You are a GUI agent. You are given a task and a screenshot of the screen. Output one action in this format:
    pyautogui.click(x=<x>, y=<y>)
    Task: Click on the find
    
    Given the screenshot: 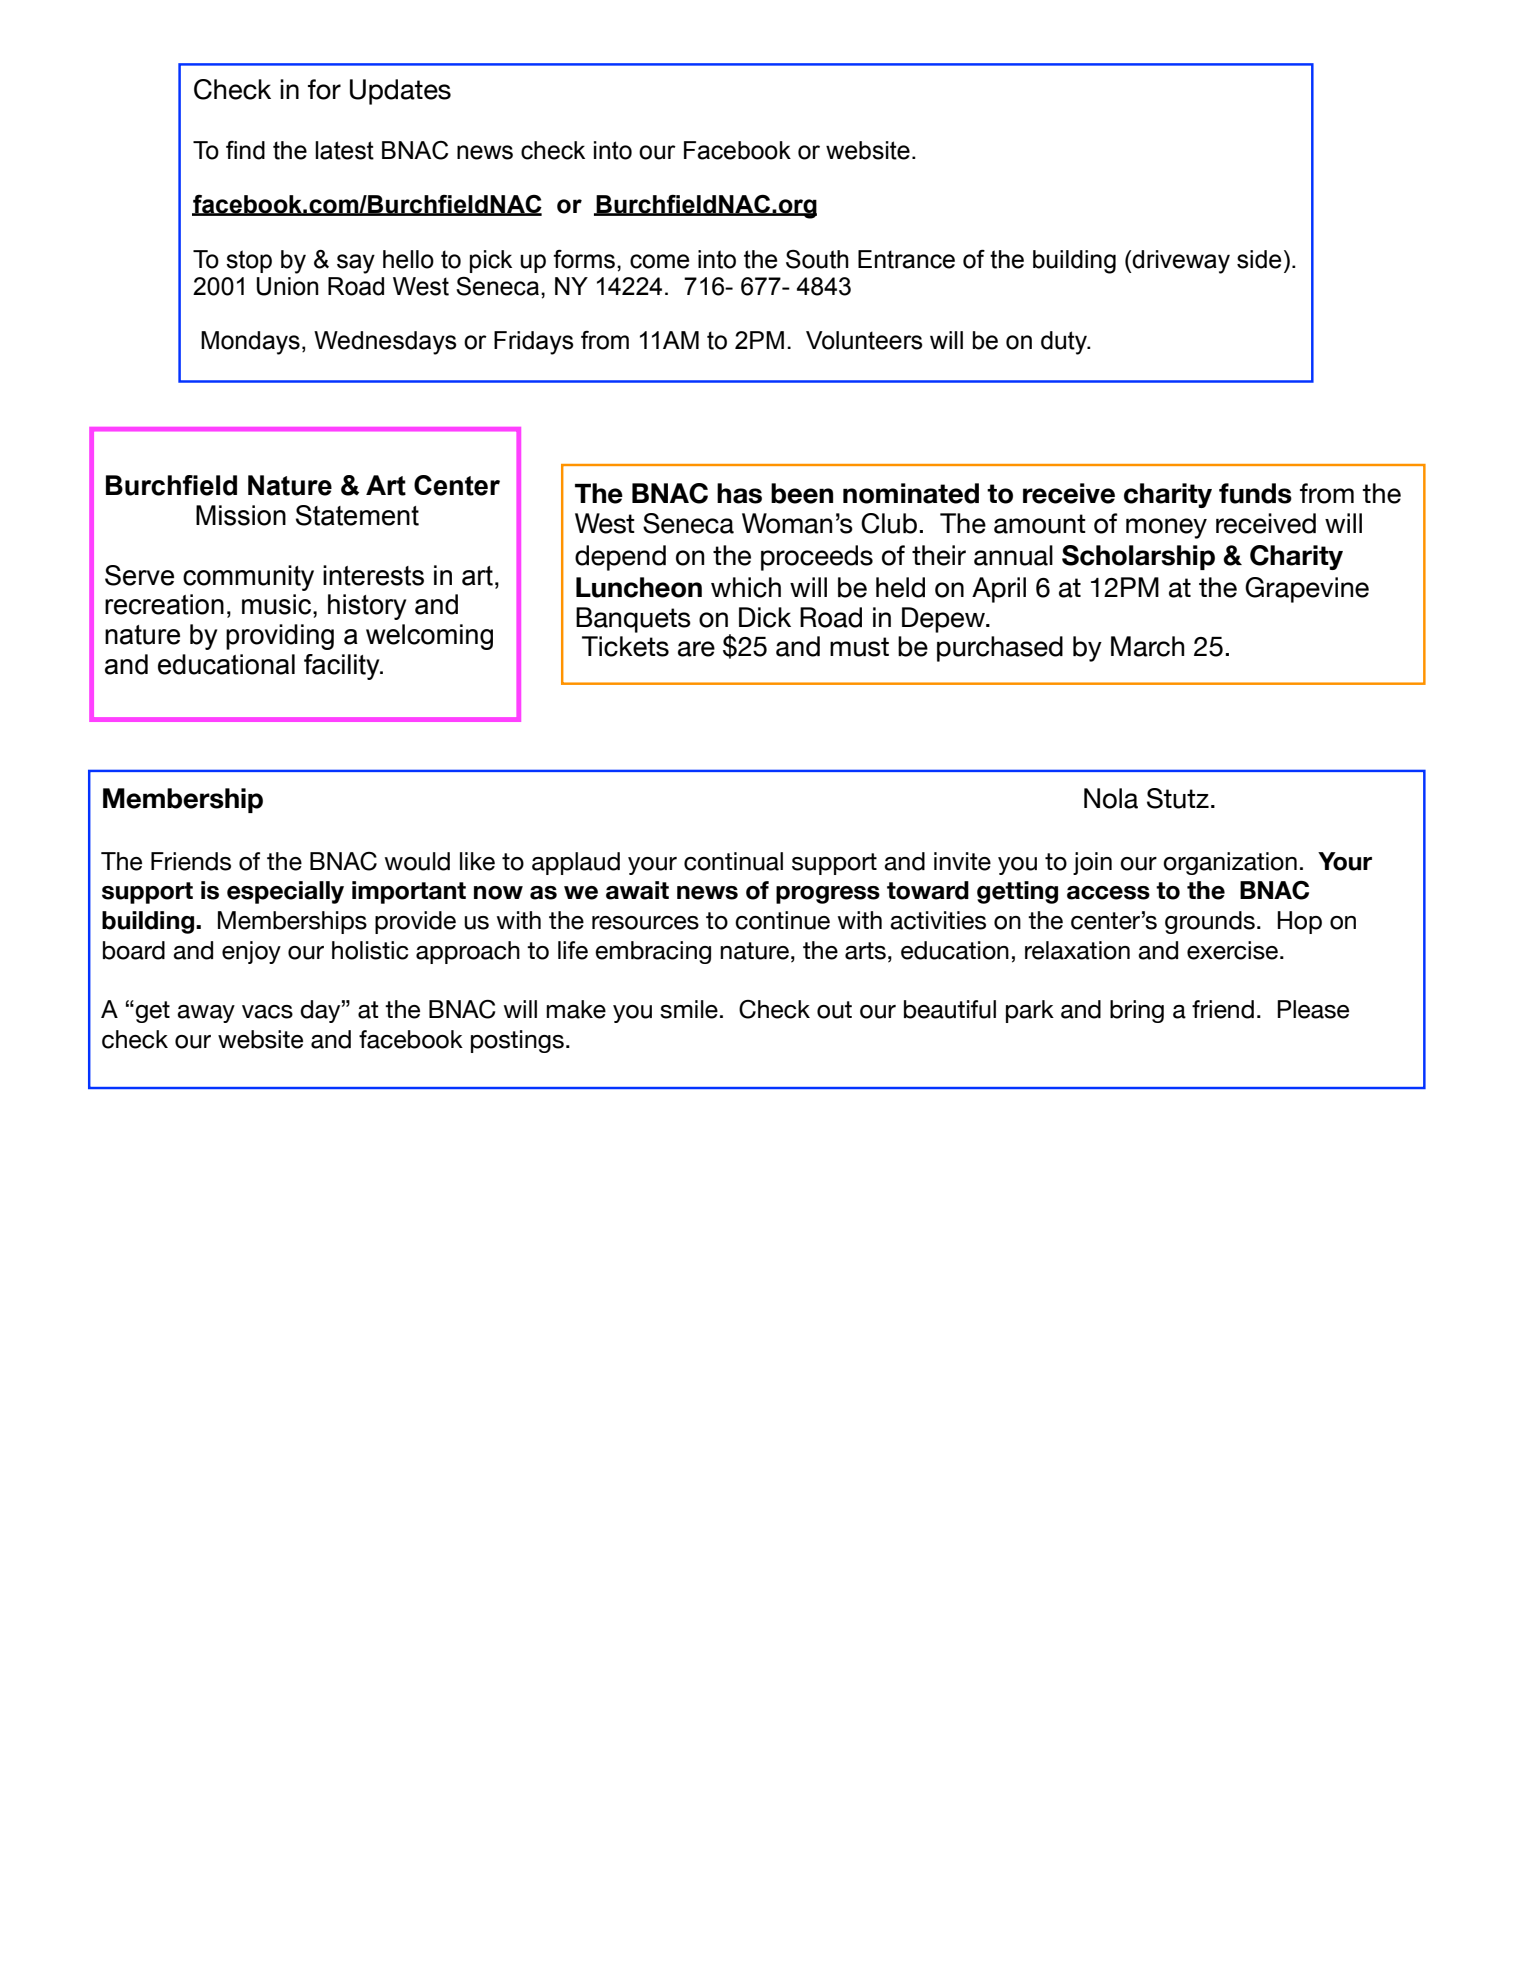 What is the action you would take?
    pyautogui.click(x=245, y=150)
